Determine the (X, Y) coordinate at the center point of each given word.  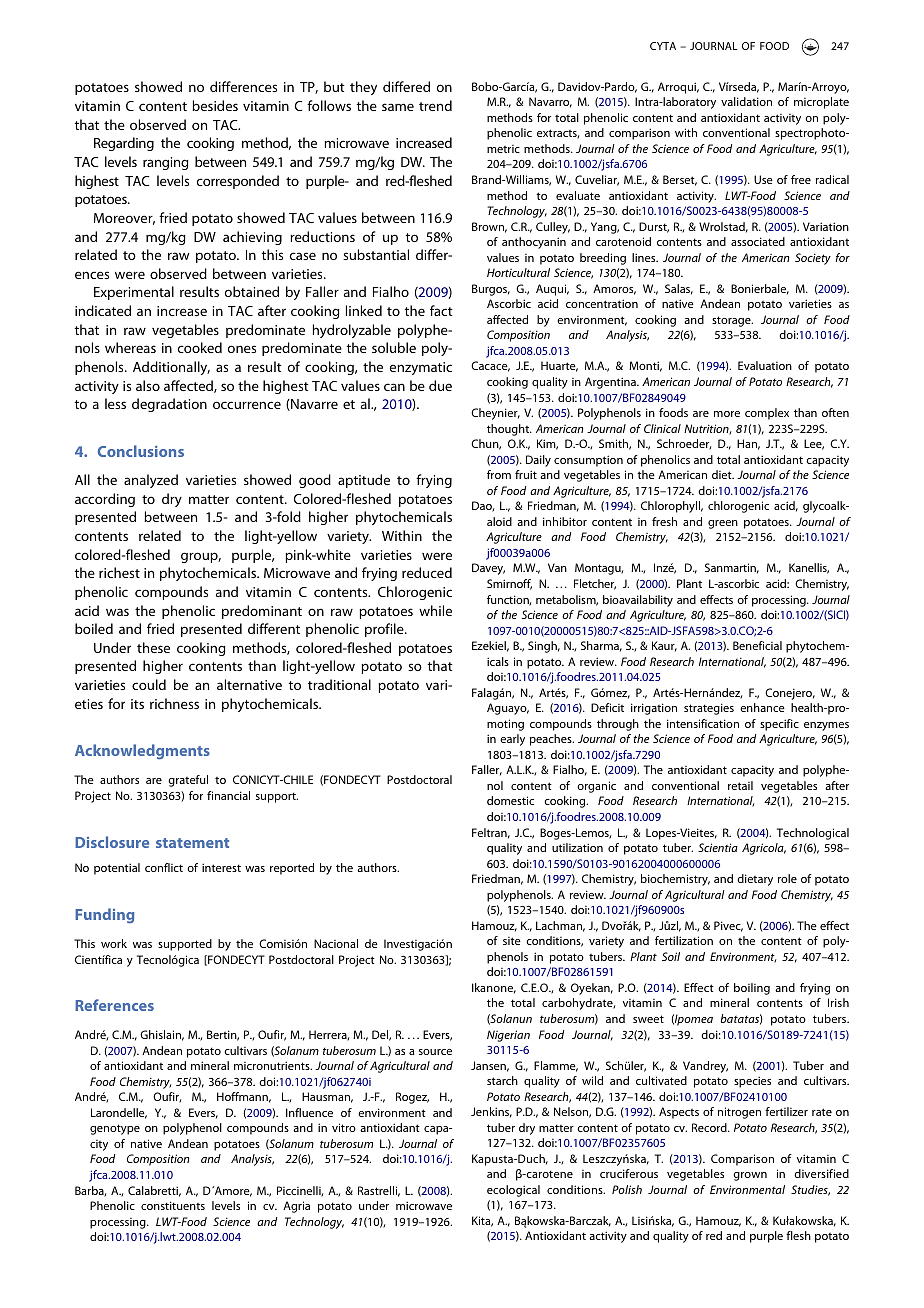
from (499, 474)
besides (215, 105)
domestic (510, 800)
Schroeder (684, 444)
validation (746, 101)
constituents (173, 1205)
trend (435, 105)
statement (192, 843)
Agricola (764, 849)
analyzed (151, 481)
